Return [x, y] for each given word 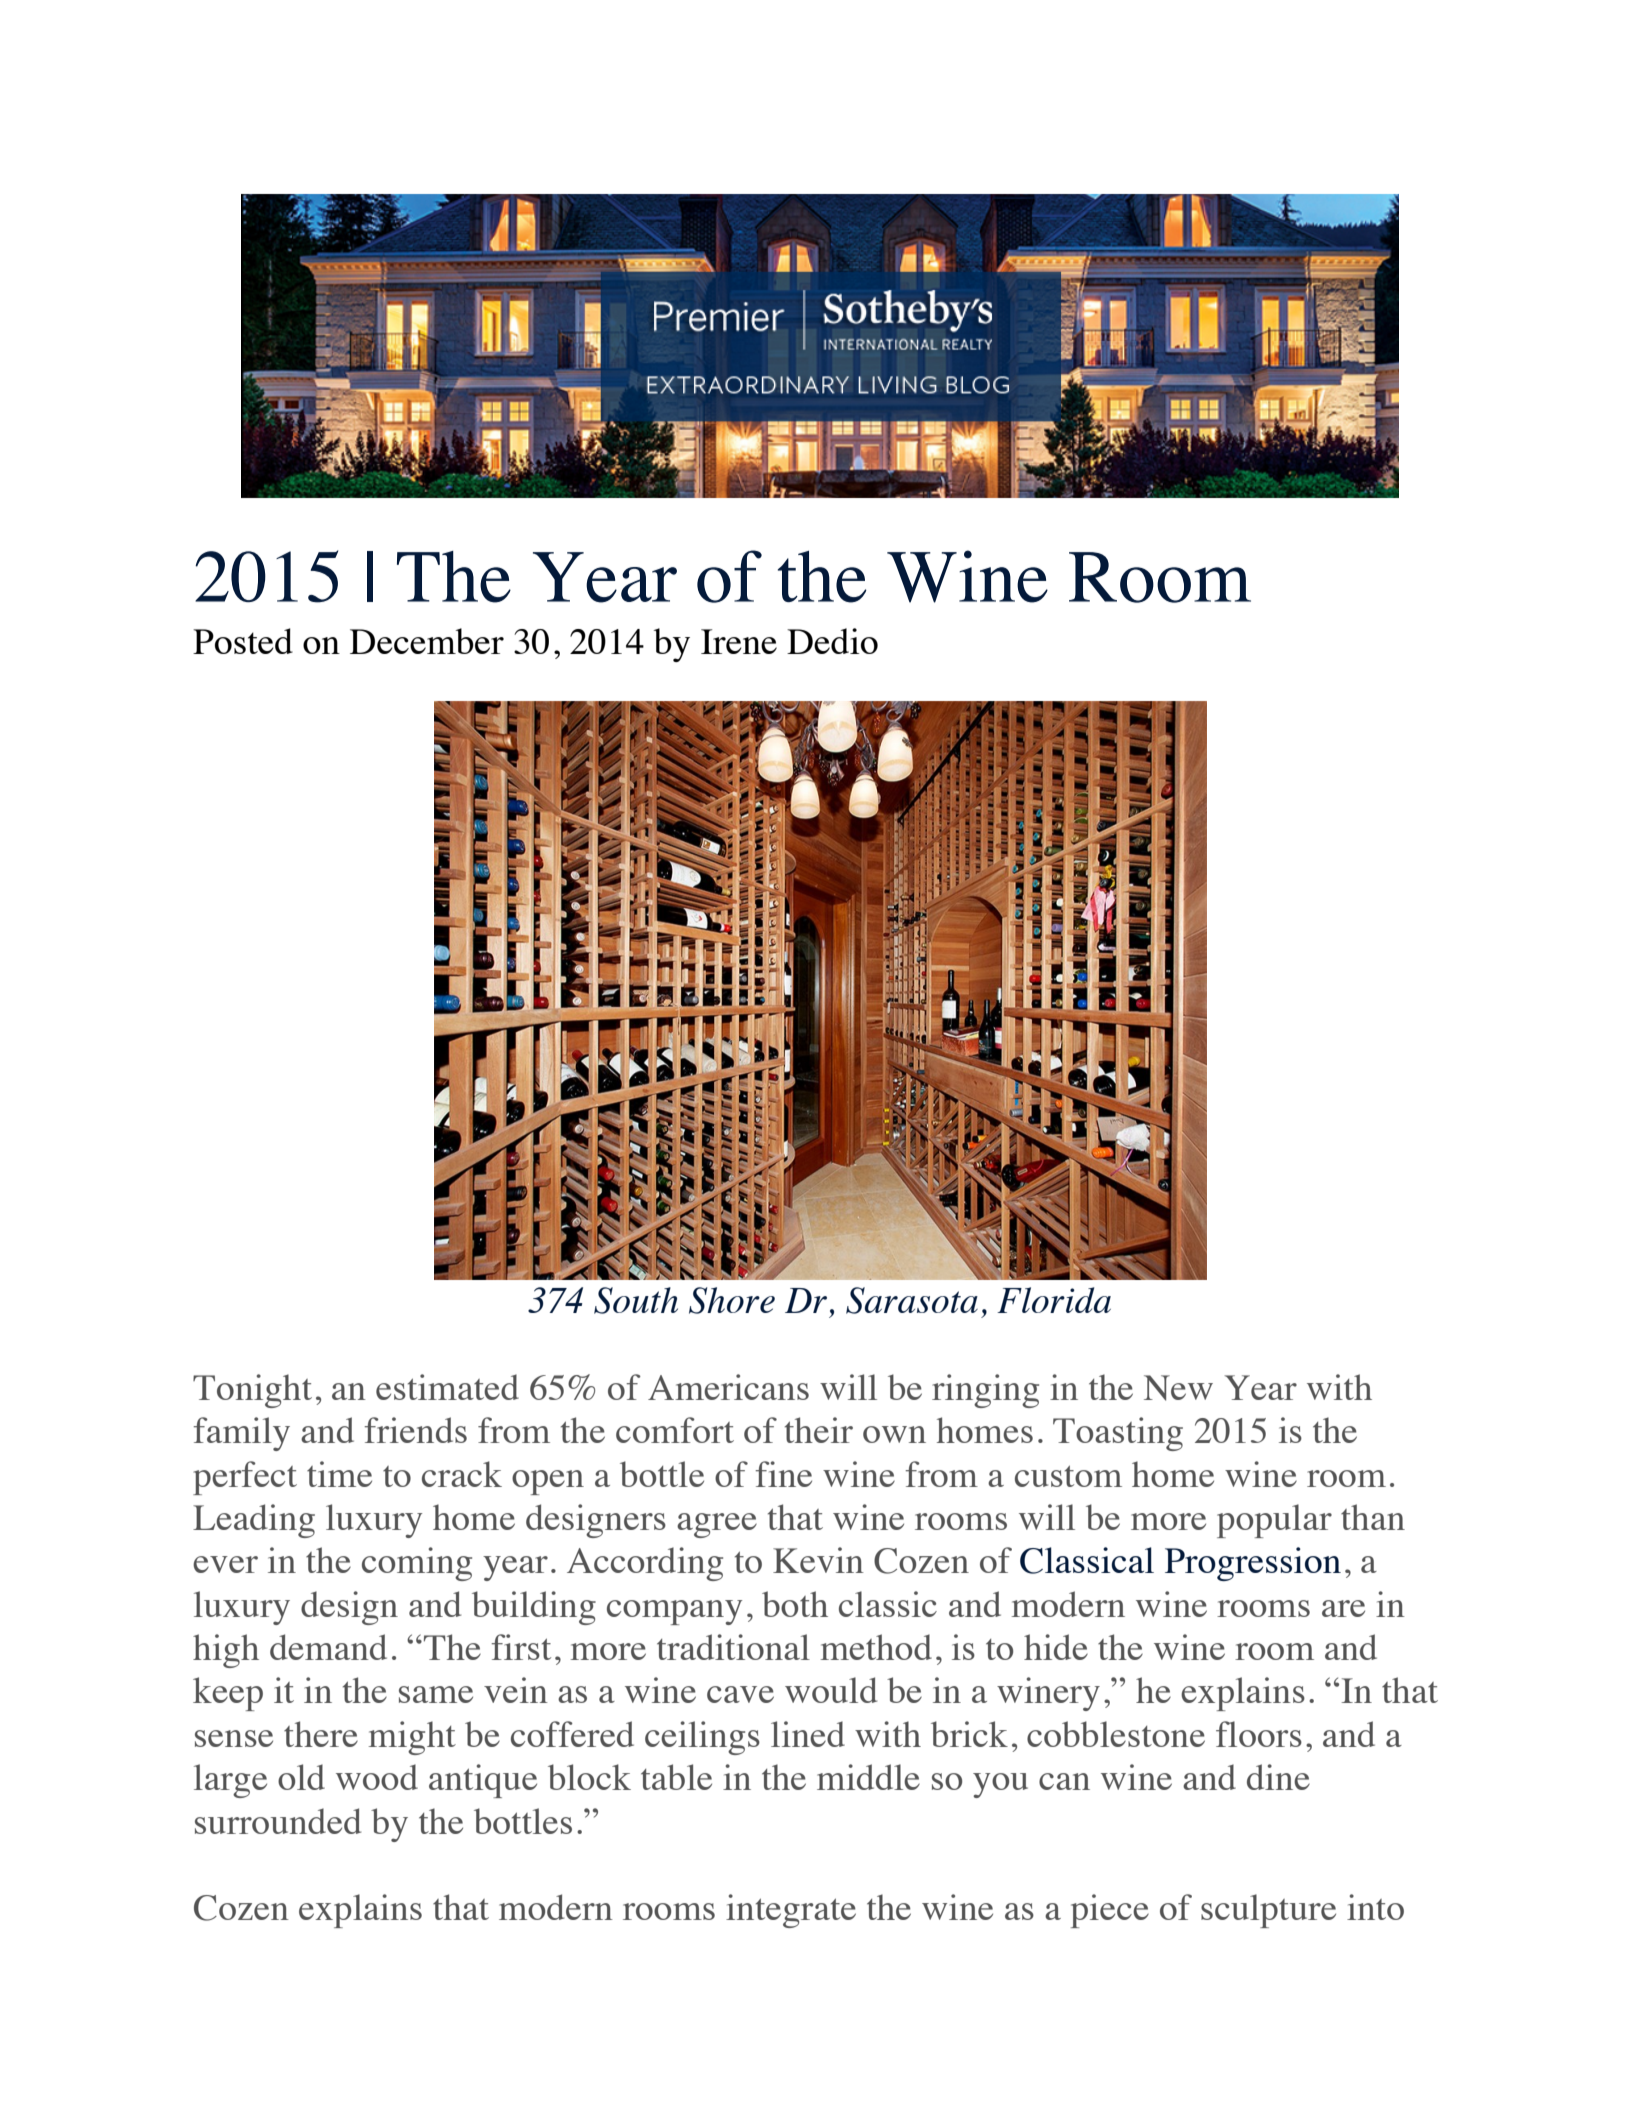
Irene [739, 641]
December [427, 641]
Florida [1054, 1300]
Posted [243, 641]
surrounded [278, 1821]
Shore [732, 1300]
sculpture [1268, 1911]
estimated [447, 1387]
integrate [791, 1911]
